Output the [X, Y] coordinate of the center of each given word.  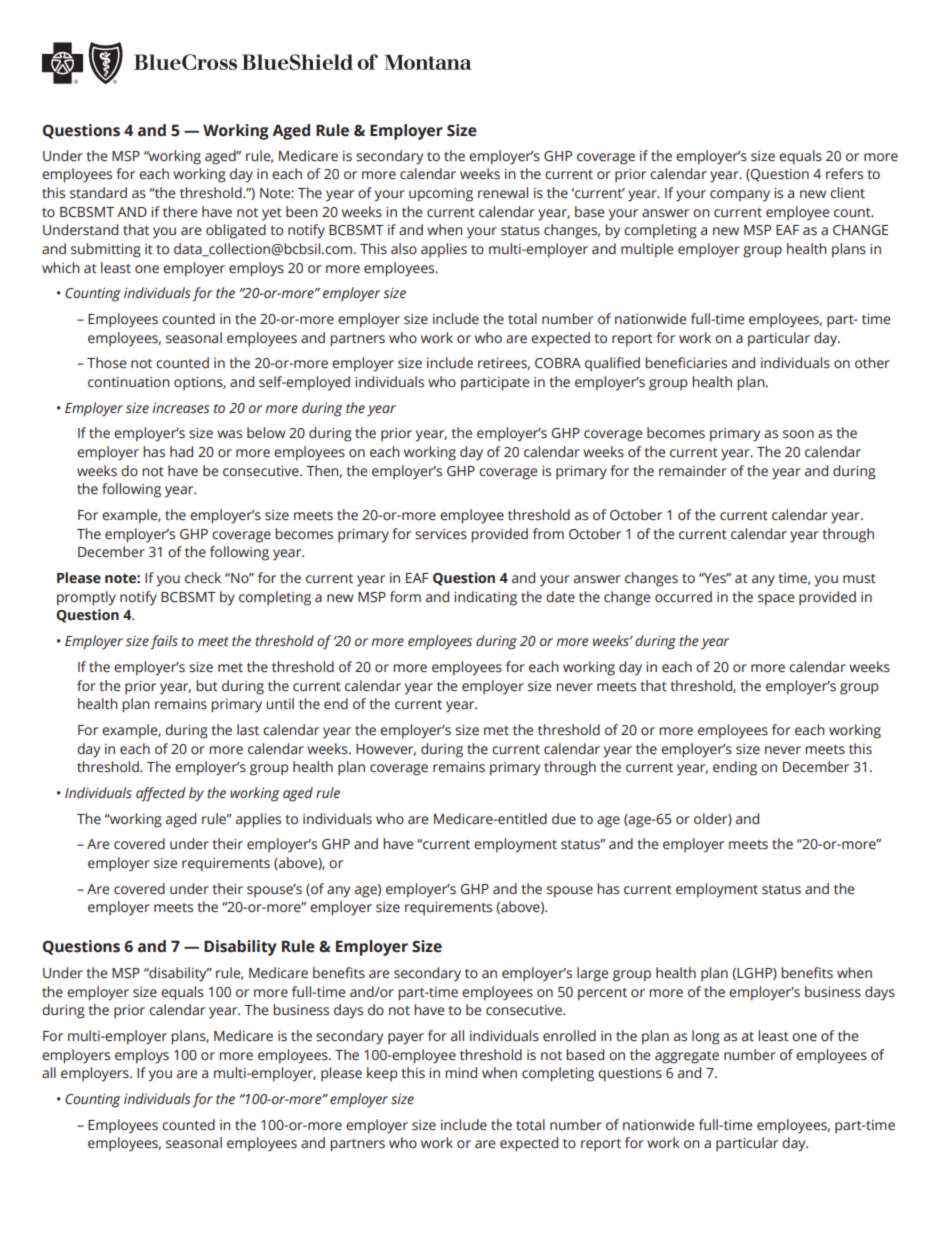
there [180, 212]
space [776, 600]
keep [382, 1074]
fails [164, 642]
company [740, 196]
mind [461, 1073]
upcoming [441, 195]
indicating [485, 598]
